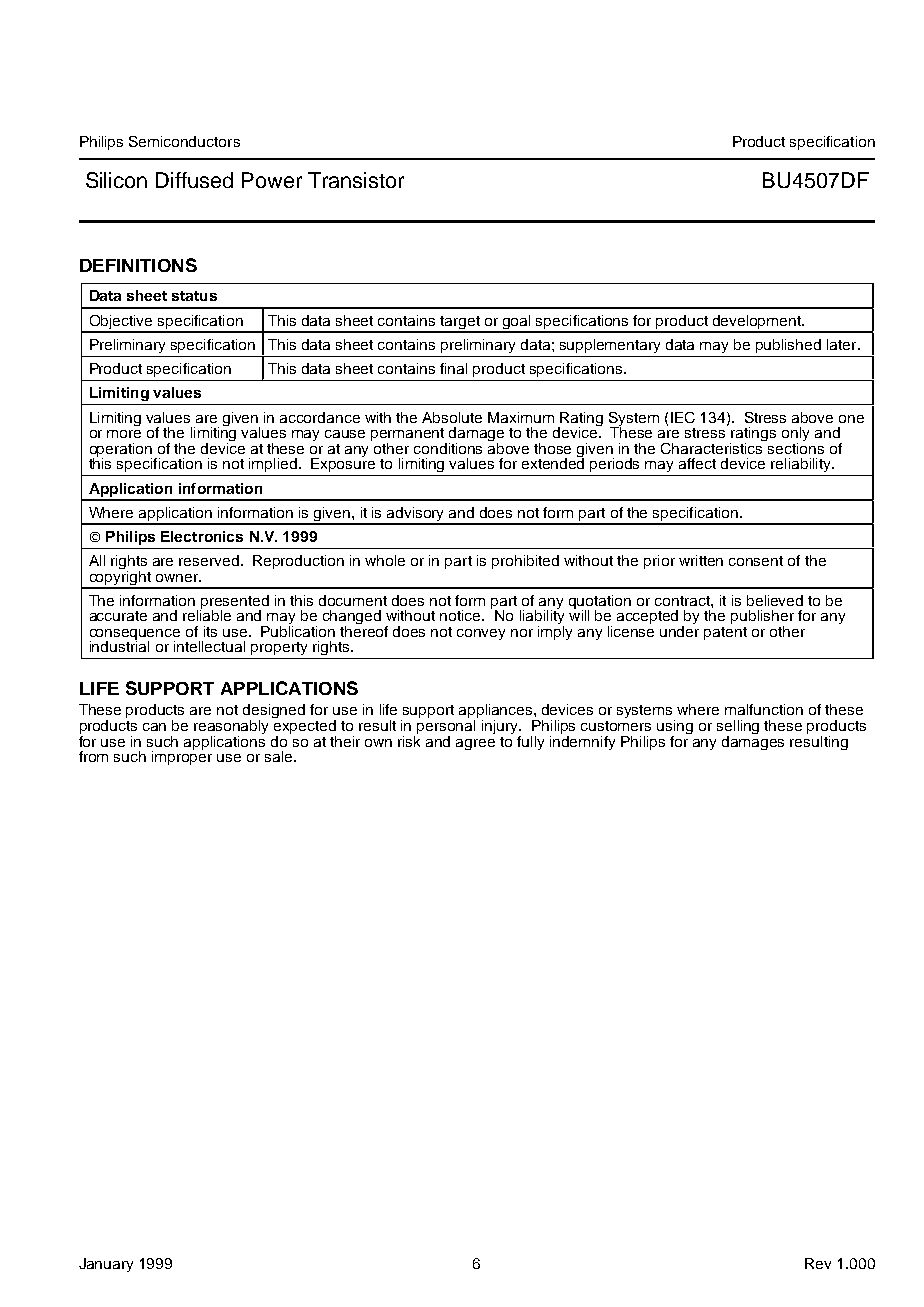 The width and height of the image is (924, 1307). What do you see at coordinates (447, 727) in the image?
I see `personal` at bounding box center [447, 727].
